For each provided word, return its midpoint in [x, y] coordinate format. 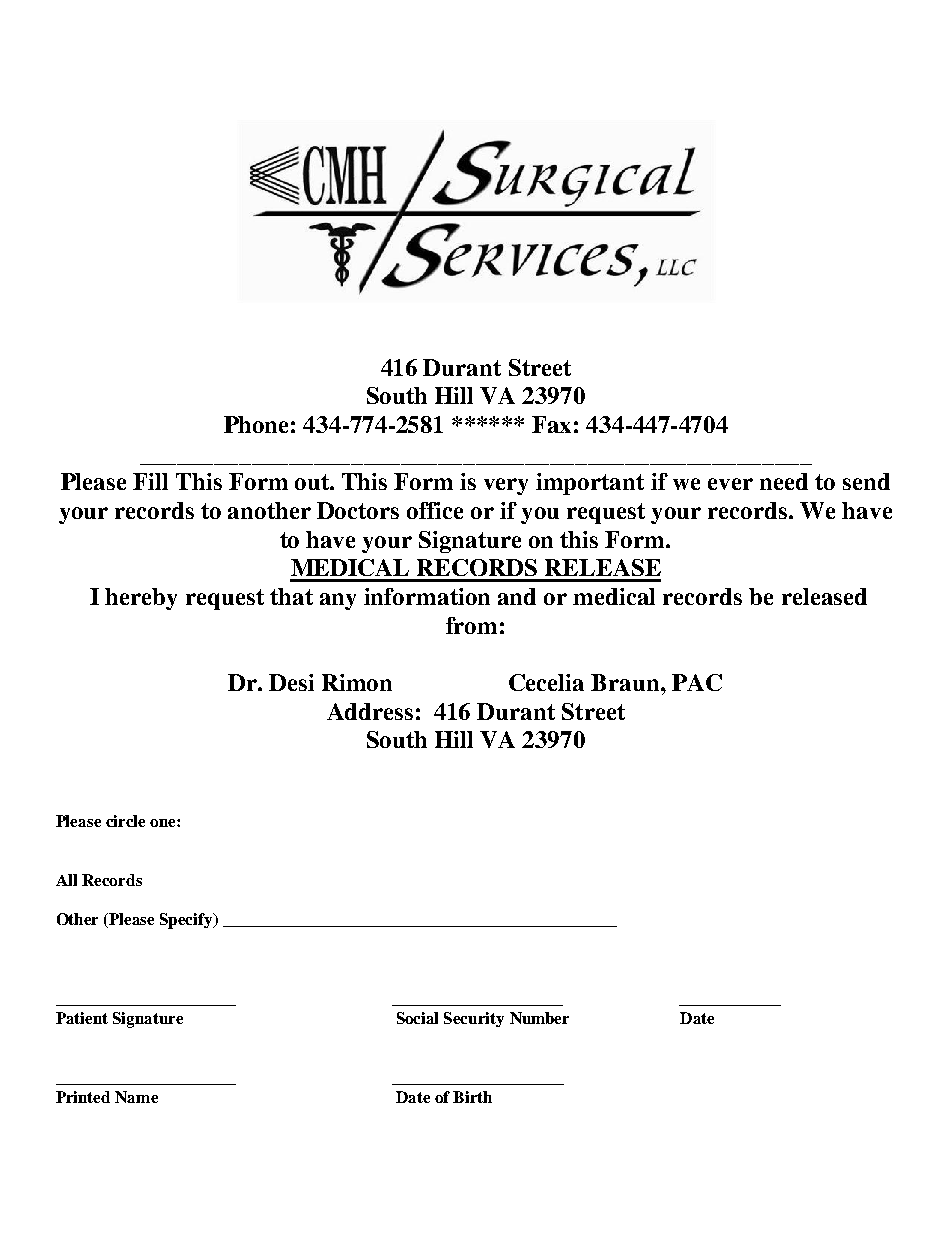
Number [539, 1018]
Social [417, 1018]
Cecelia [546, 682]
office [435, 510]
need [784, 481]
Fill [150, 481]
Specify [187, 921]
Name [136, 1097]
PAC [697, 682]
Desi [291, 682]
